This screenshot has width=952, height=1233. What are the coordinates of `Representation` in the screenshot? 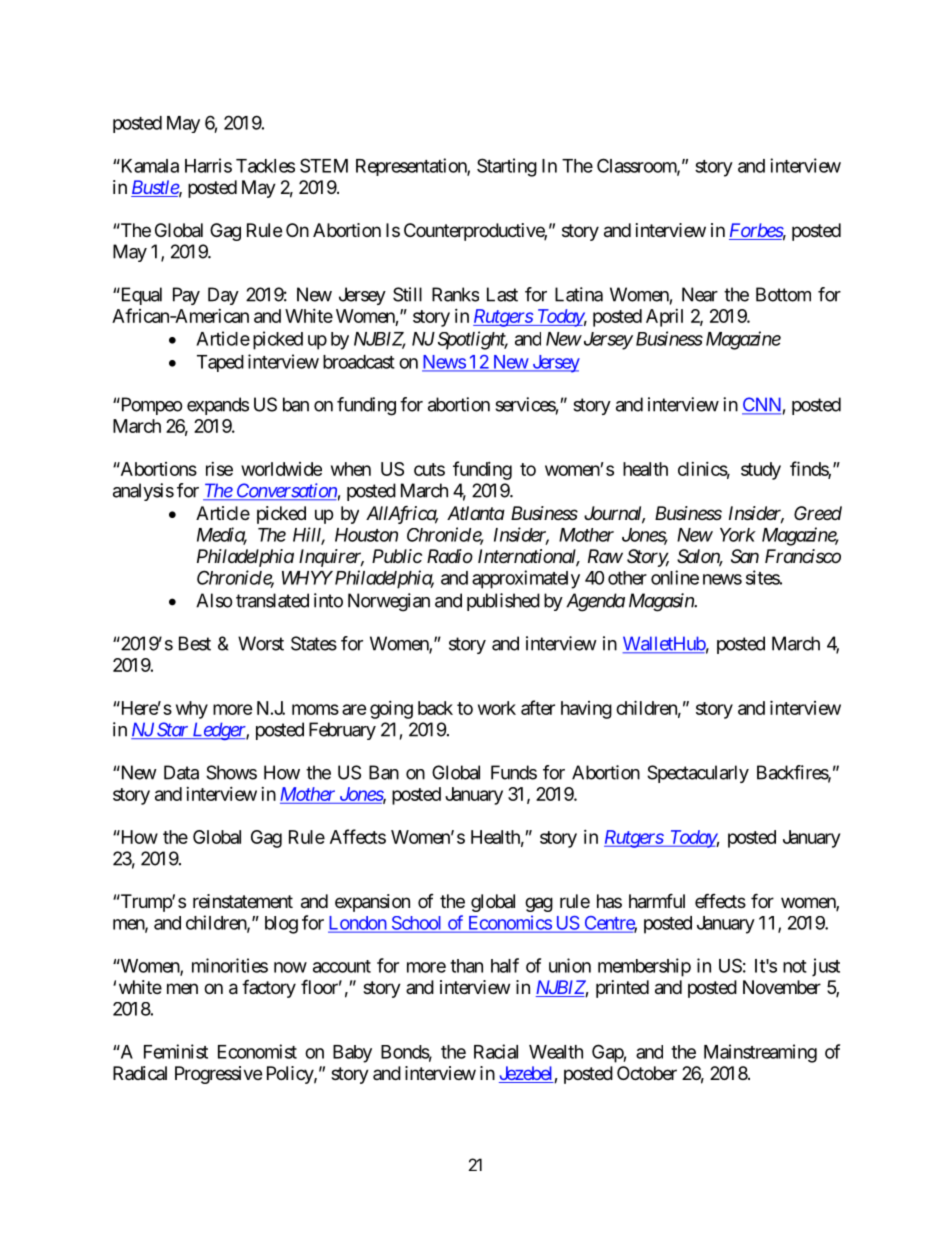 It's located at (412, 167).
